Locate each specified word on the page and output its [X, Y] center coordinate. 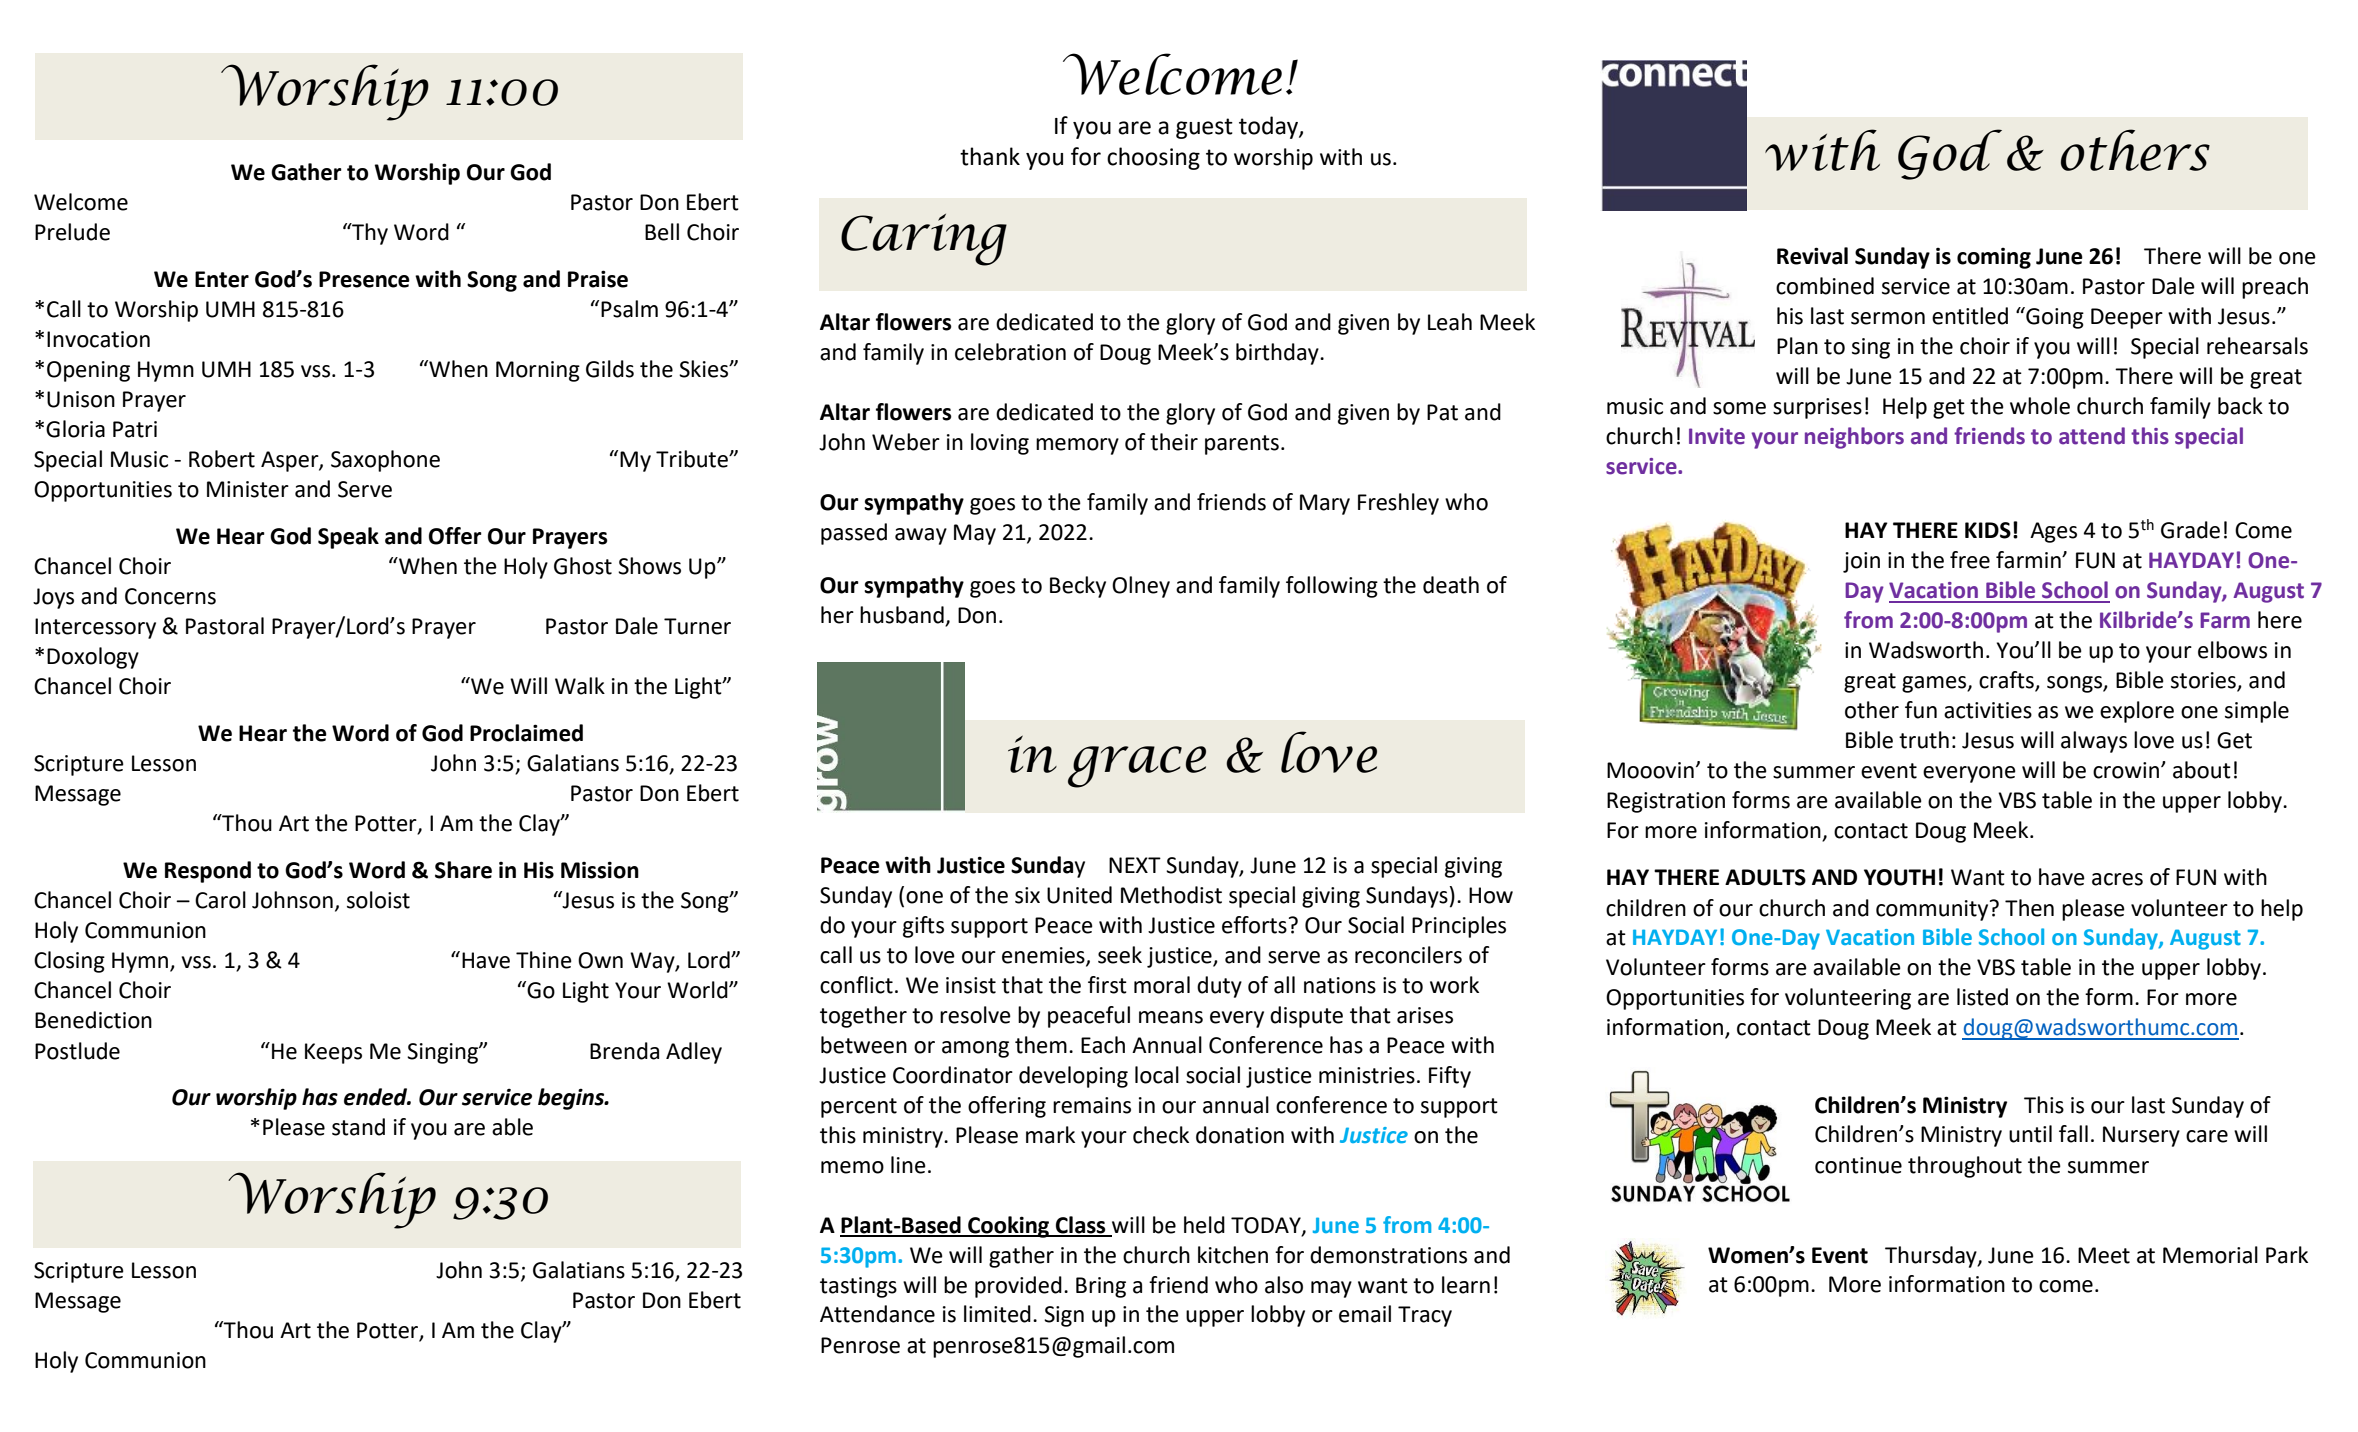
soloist [378, 900]
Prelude [72, 232]
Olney [1141, 587]
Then [2029, 908]
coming [1994, 258]
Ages [2053, 532]
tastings [858, 1287]
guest [1204, 128]
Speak [348, 538]
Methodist [1171, 895]
